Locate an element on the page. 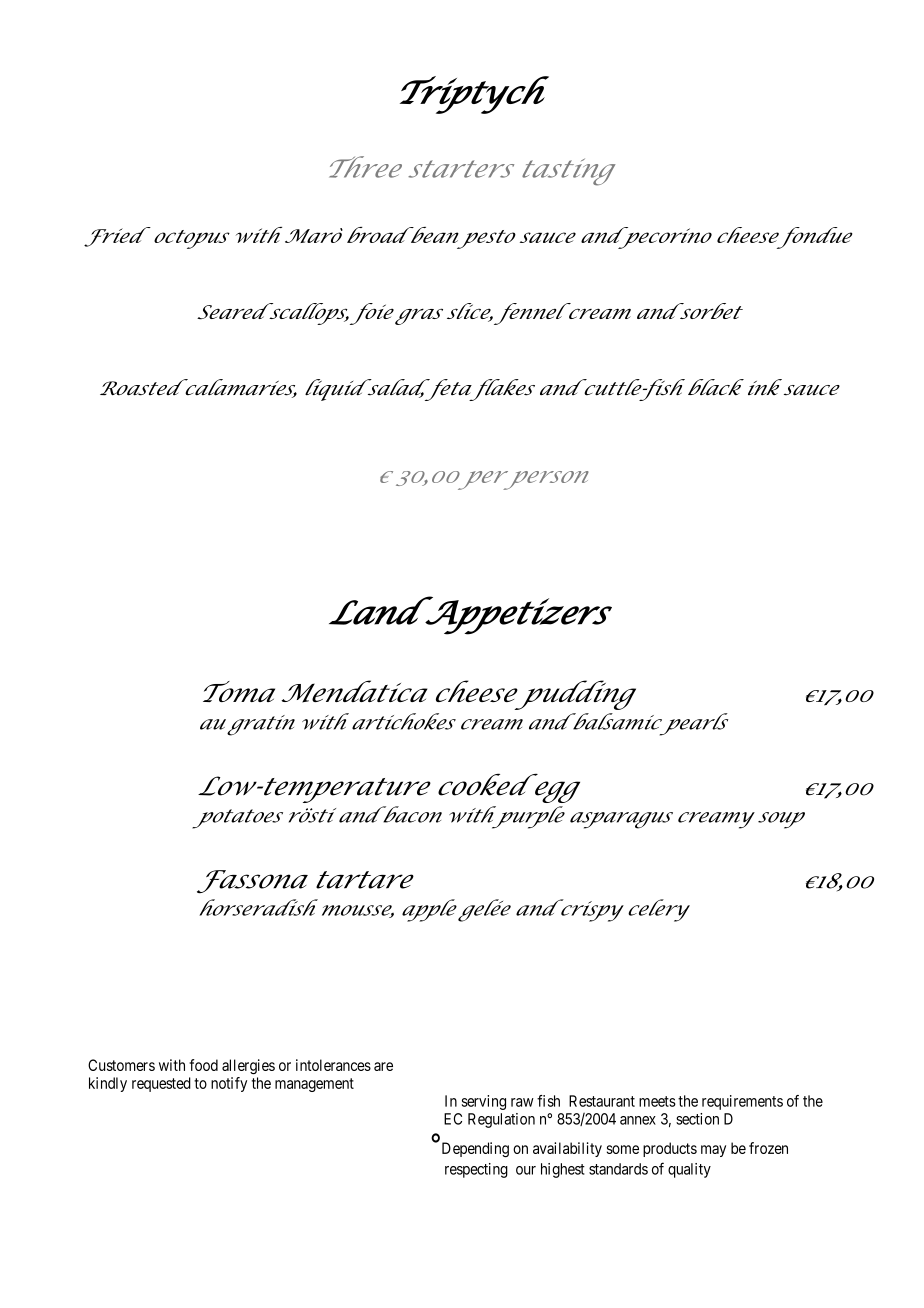 This page has width=924, height=1308. intolerances is located at coordinates (333, 1065).
